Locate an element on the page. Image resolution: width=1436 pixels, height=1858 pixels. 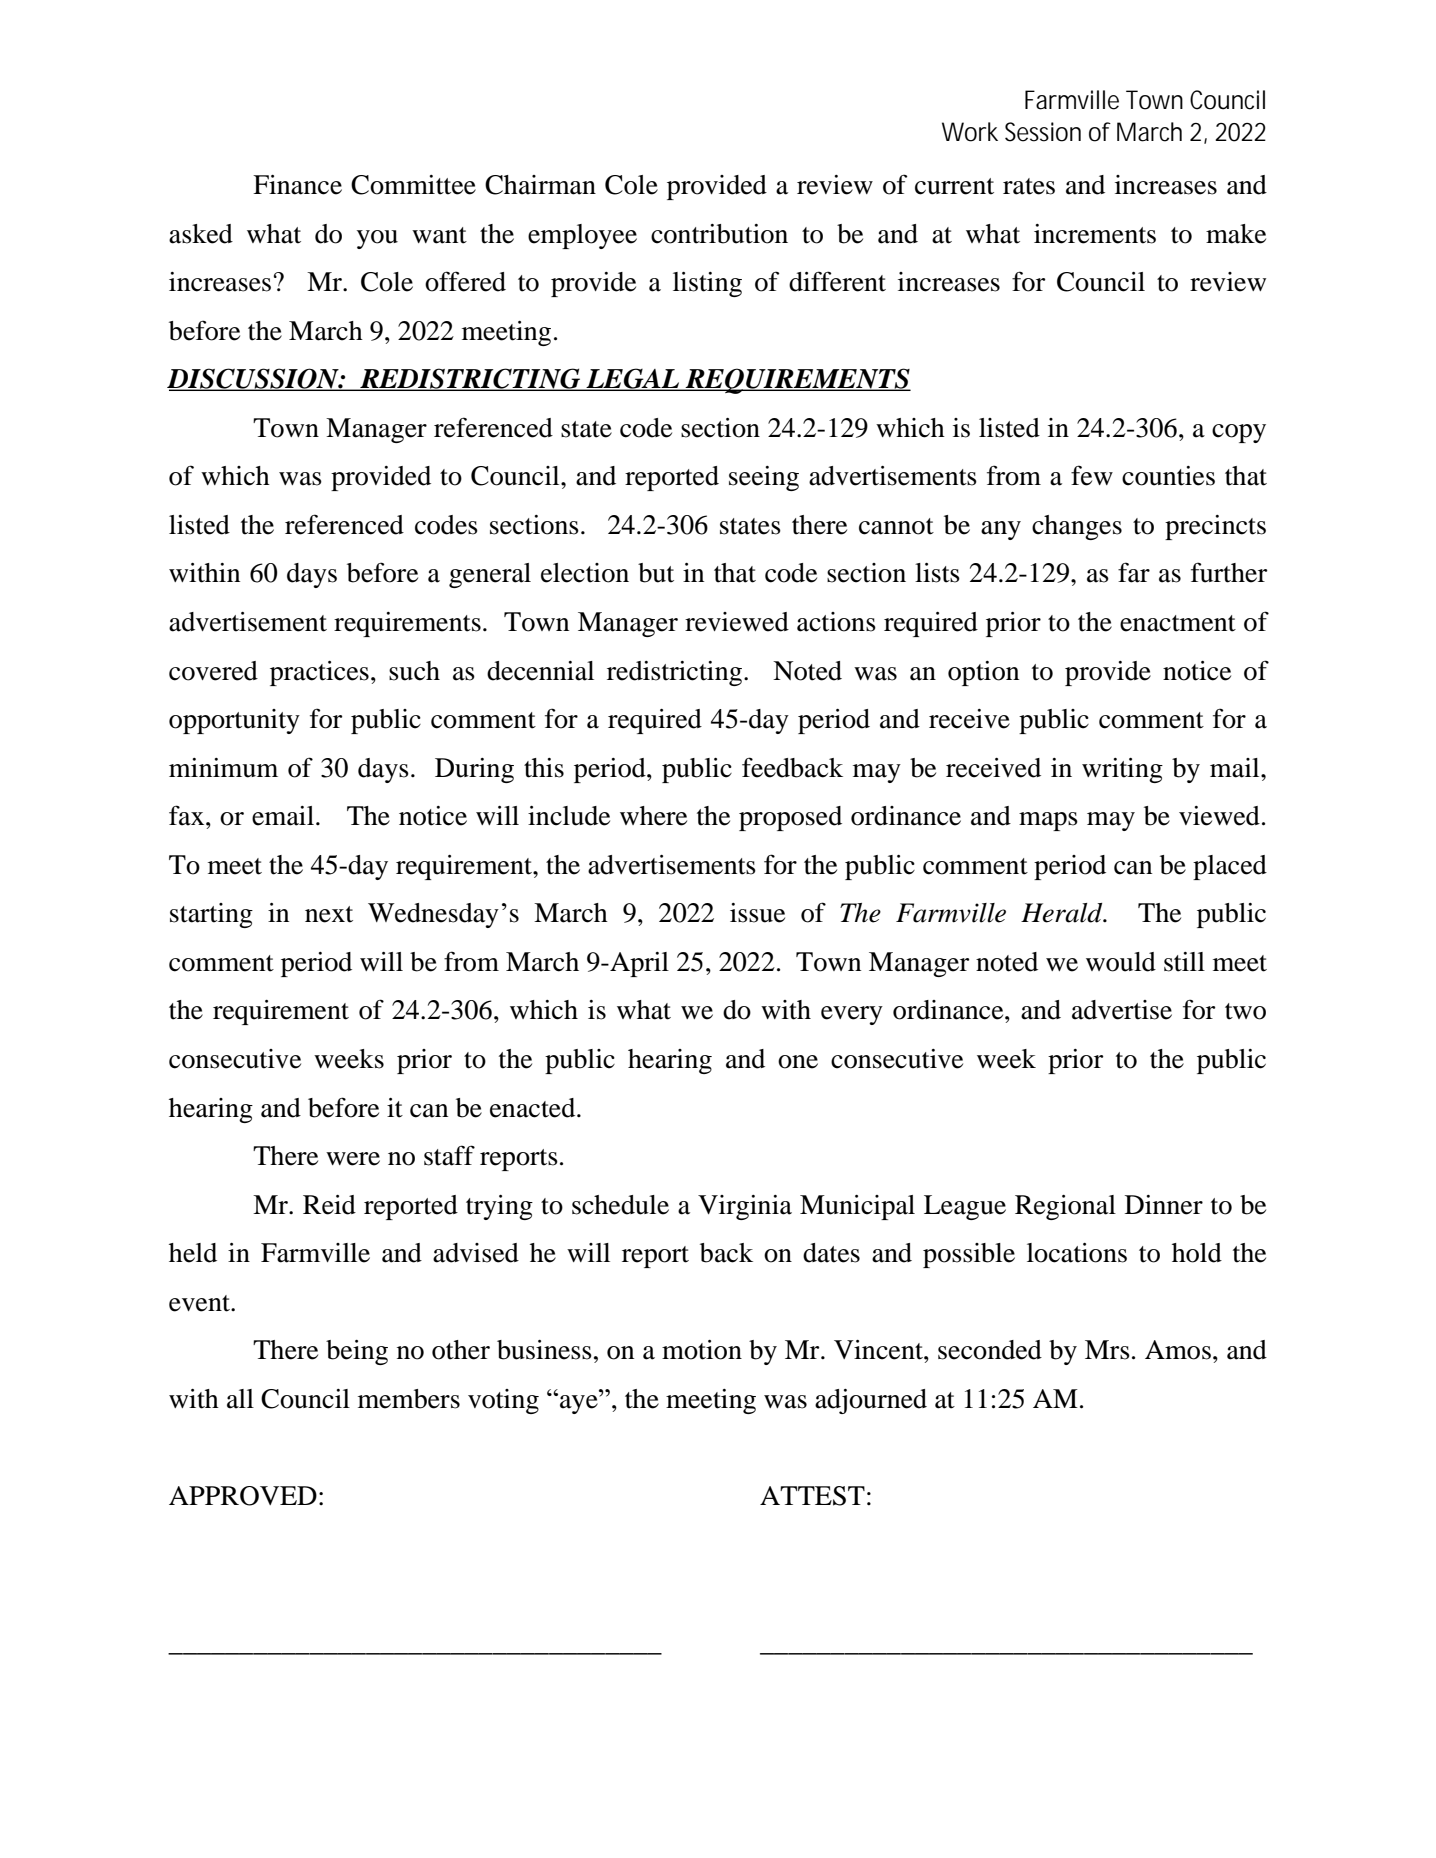
writing is located at coordinates (1122, 770).
